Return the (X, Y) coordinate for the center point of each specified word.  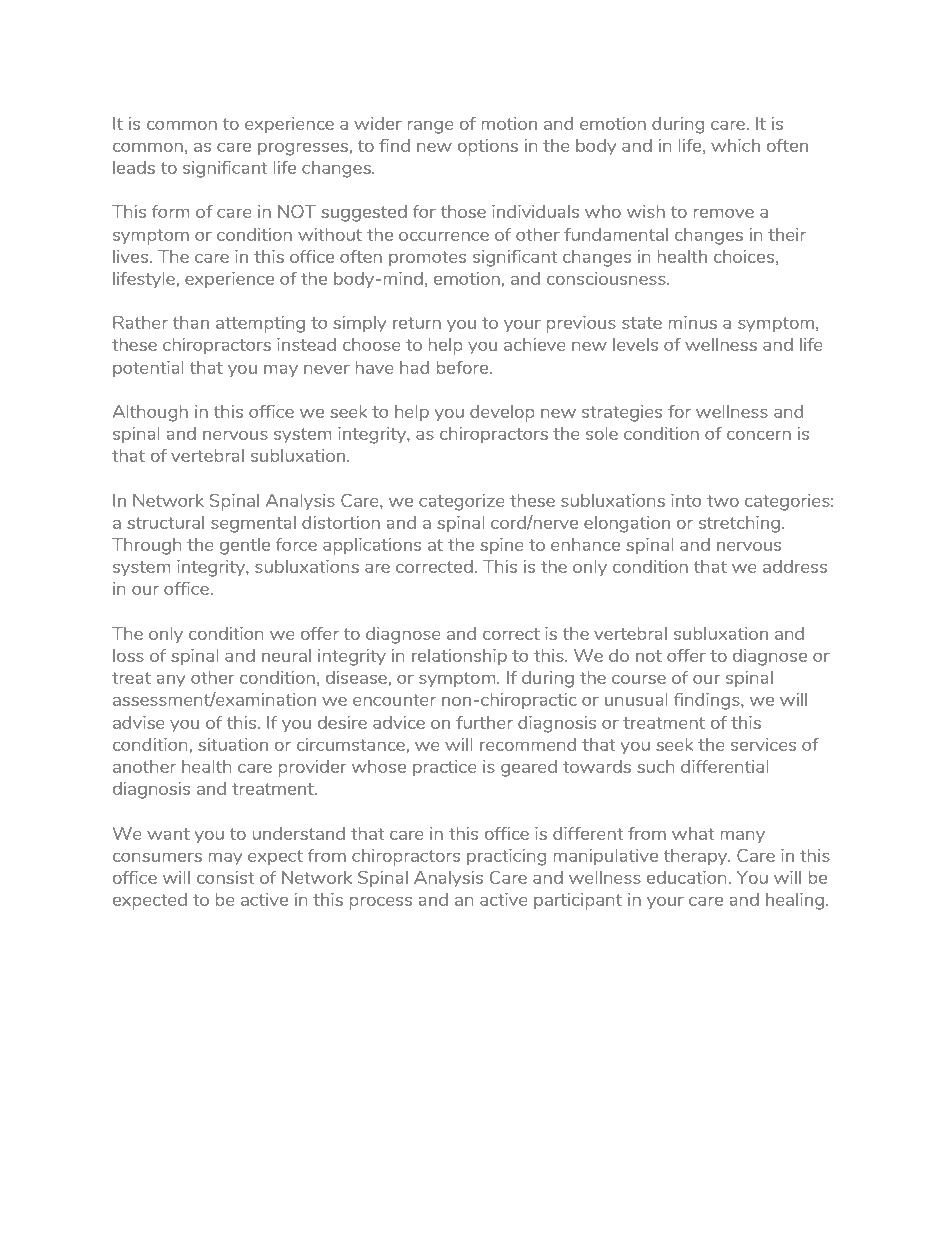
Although (150, 413)
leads (134, 167)
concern (759, 435)
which (735, 145)
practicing (506, 857)
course (639, 679)
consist (225, 877)
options (488, 147)
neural (286, 655)
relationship (459, 657)
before (463, 367)
